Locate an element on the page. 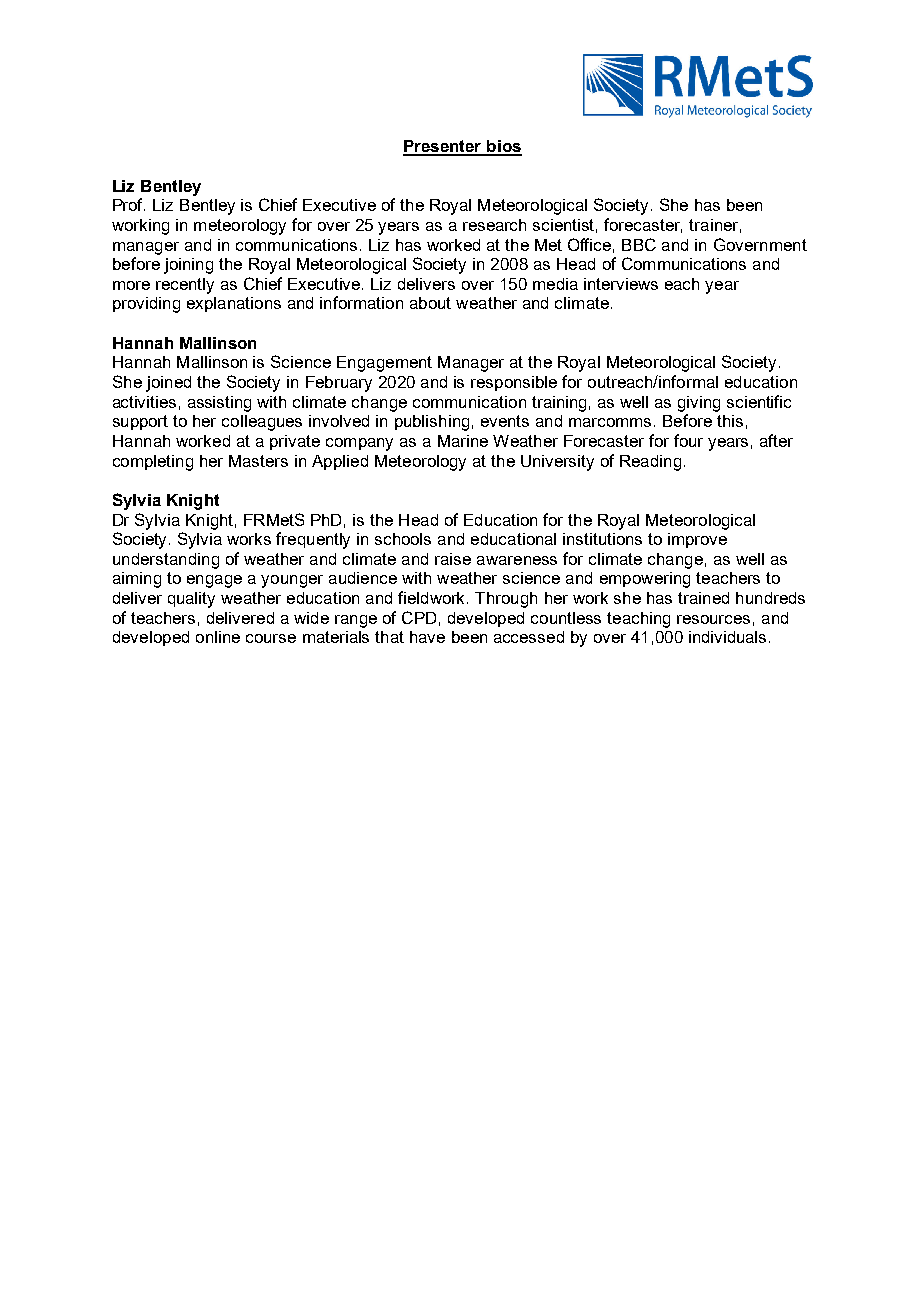  bios is located at coordinates (503, 147).
